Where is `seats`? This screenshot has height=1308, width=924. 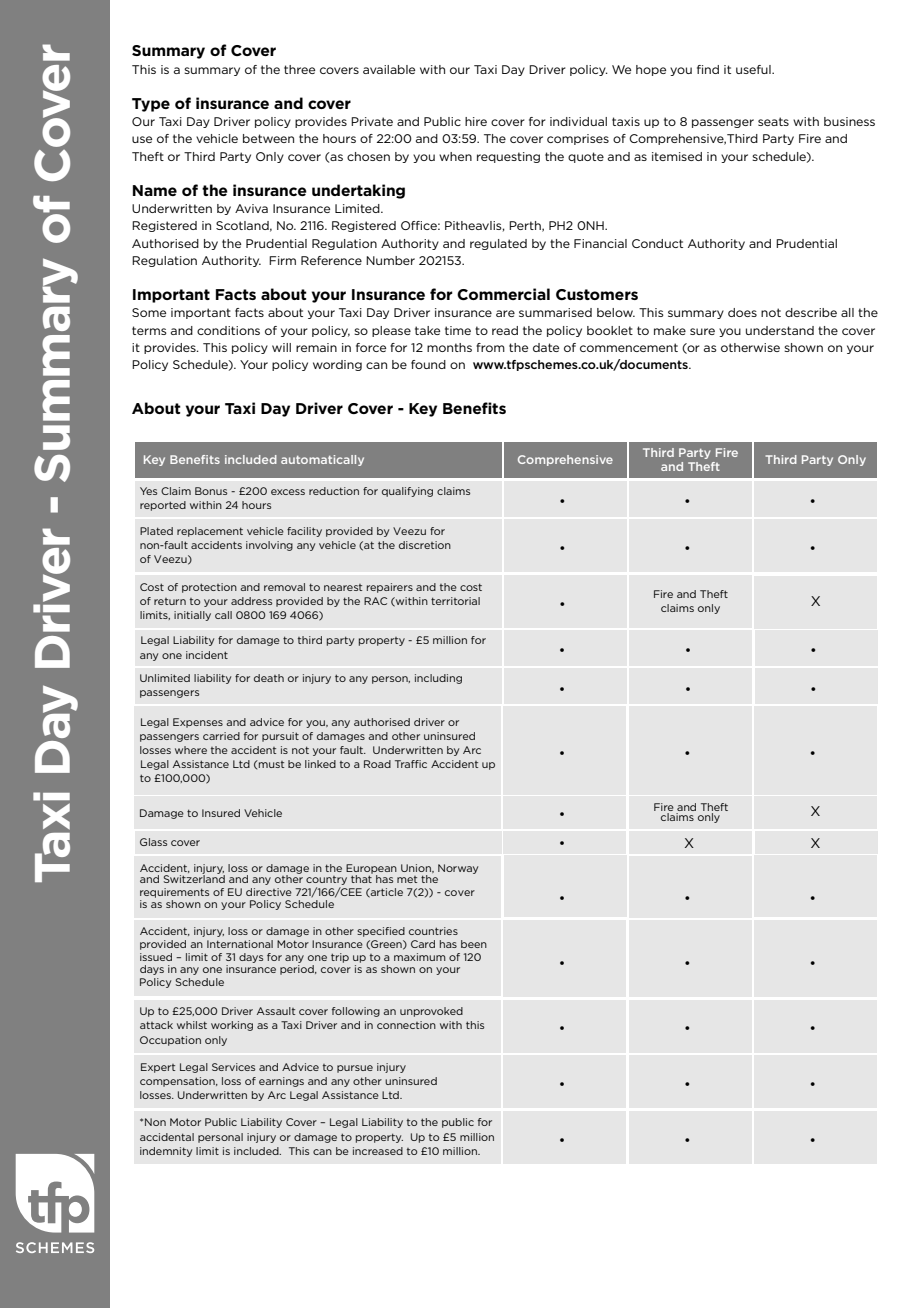 seats is located at coordinates (773, 121).
